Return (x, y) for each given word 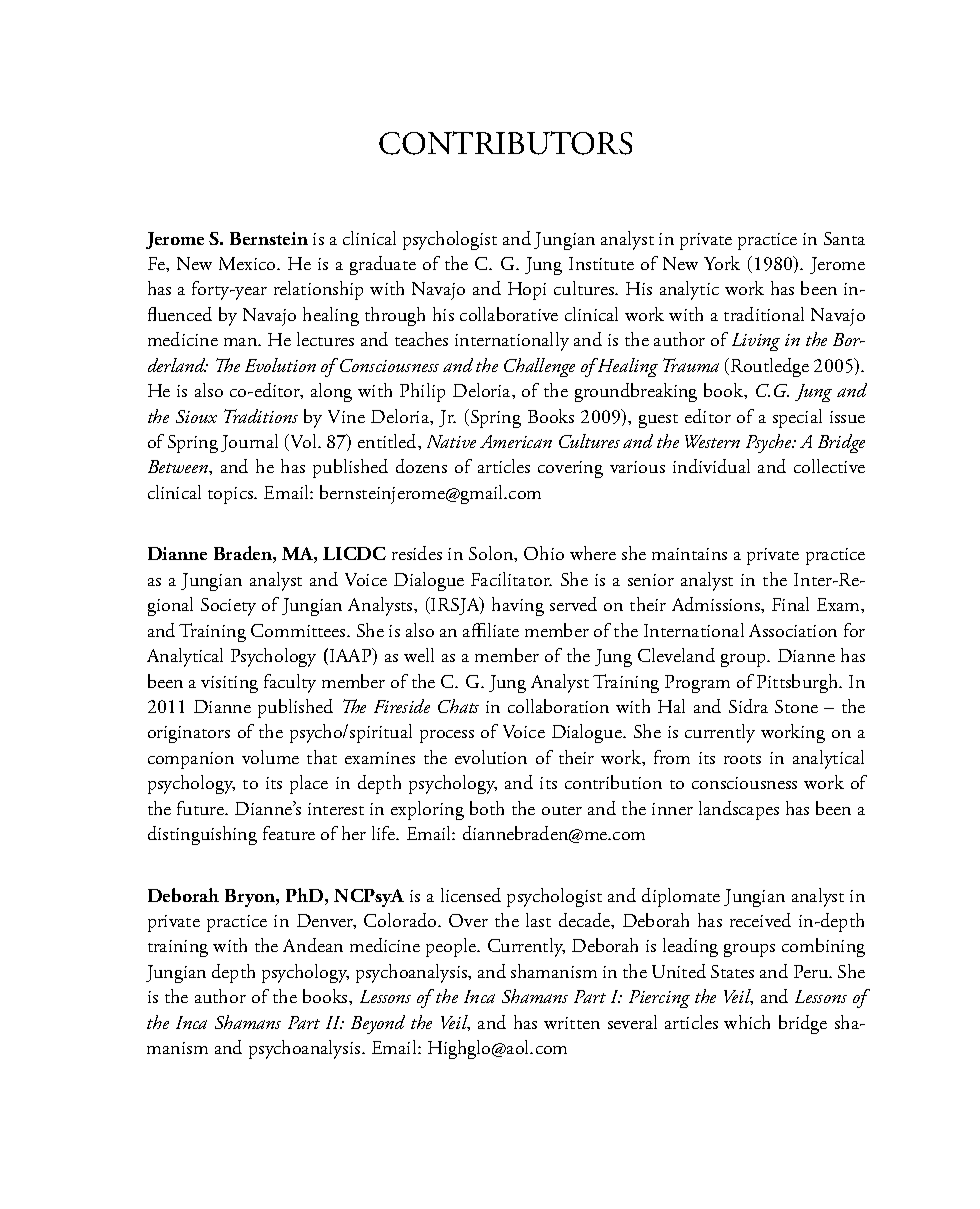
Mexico (248, 263)
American (516, 441)
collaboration (558, 706)
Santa (844, 238)
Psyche (770, 443)
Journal (249, 443)
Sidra (748, 706)
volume (270, 757)
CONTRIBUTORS (505, 143)
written (572, 1023)
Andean (313, 945)
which (747, 1022)
